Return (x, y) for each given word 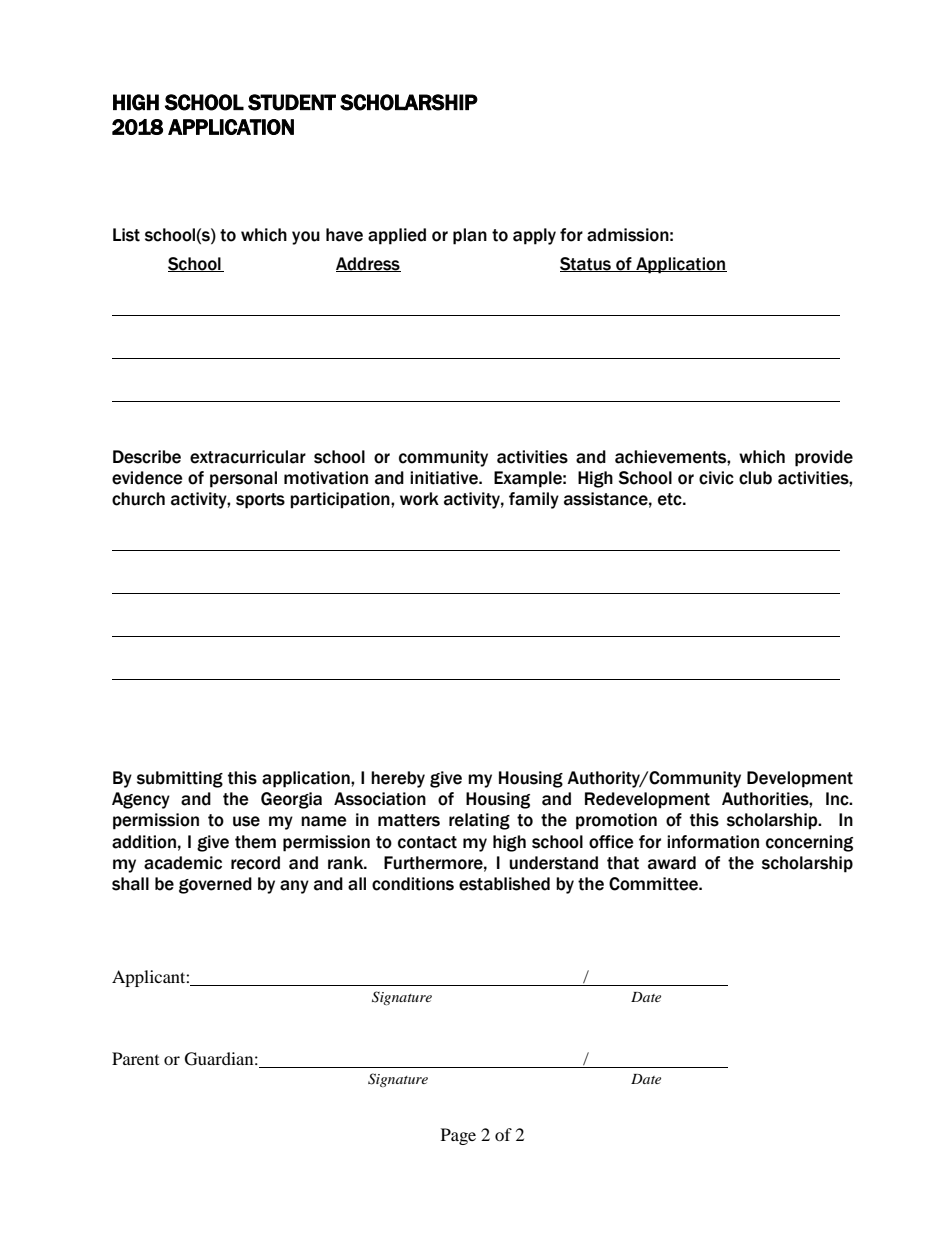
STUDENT (292, 102)
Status (586, 264)
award (672, 863)
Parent (135, 1058)
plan (470, 236)
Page (458, 1136)
